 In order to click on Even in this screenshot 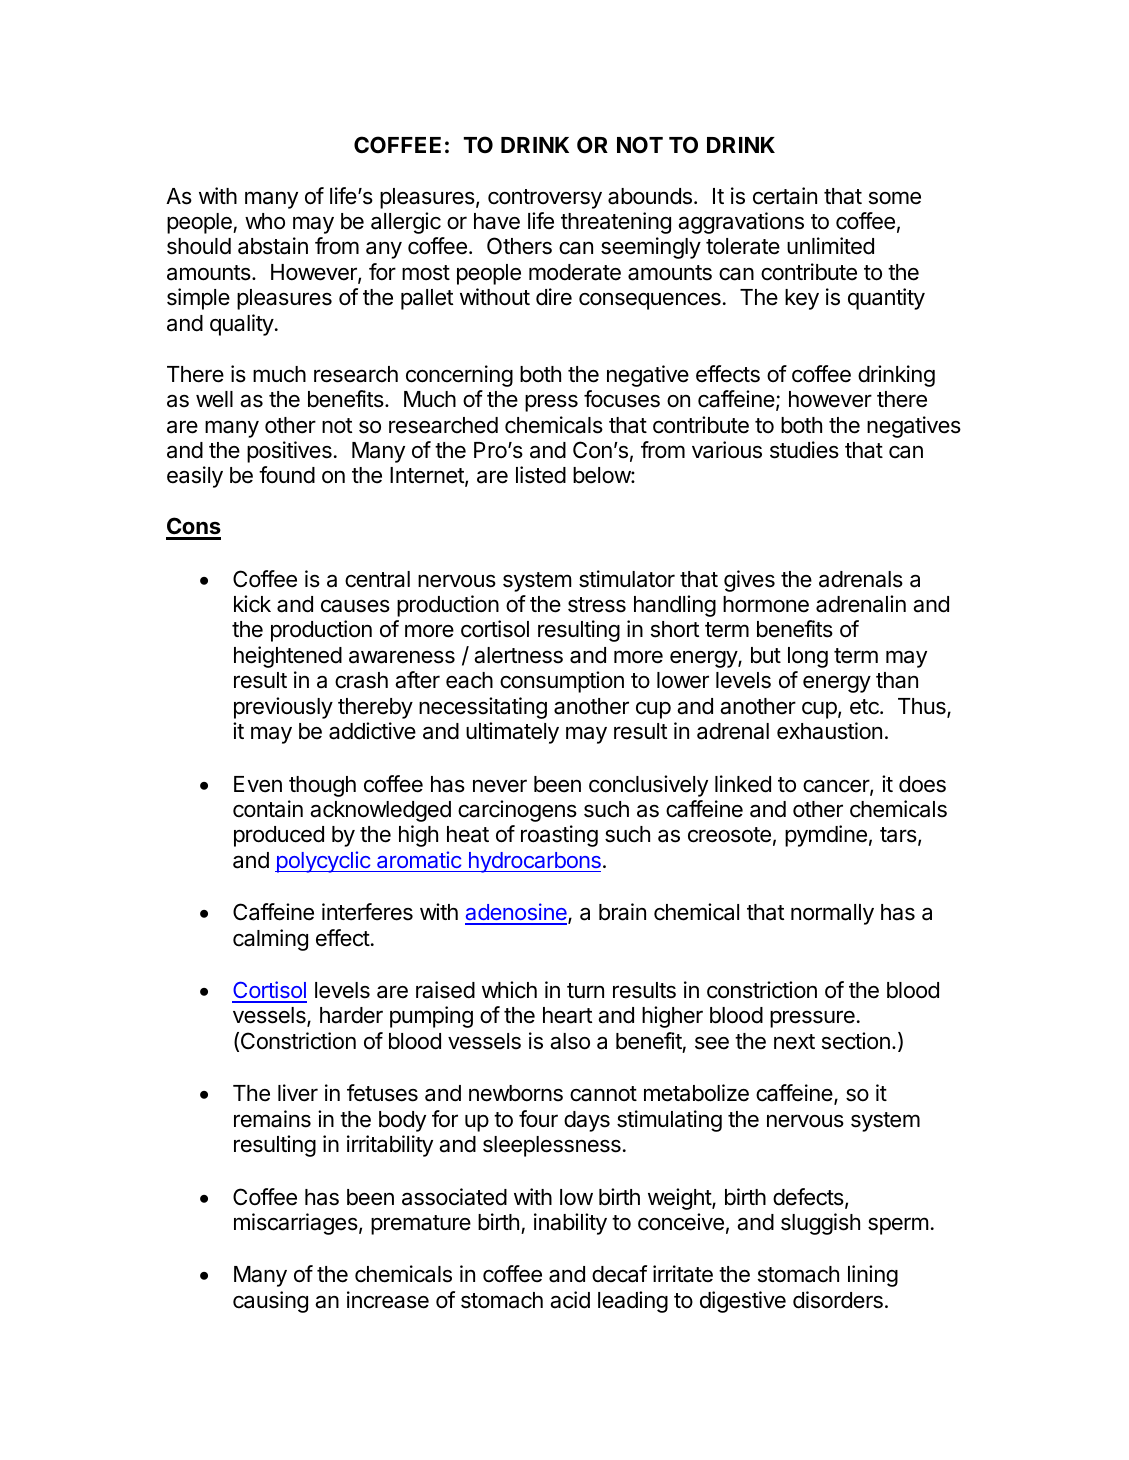, I will do `click(258, 784)`.
